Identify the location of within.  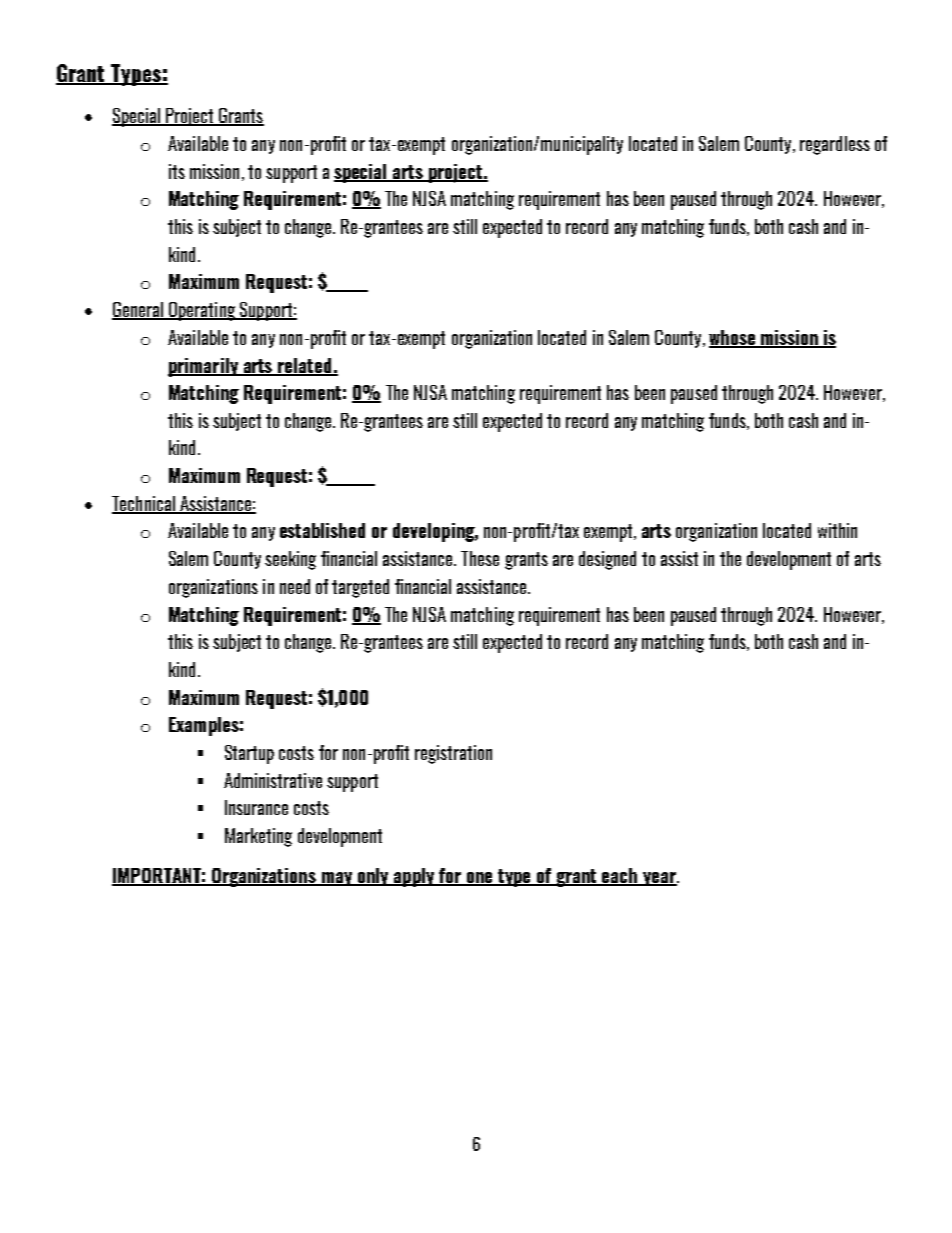
(837, 530).
